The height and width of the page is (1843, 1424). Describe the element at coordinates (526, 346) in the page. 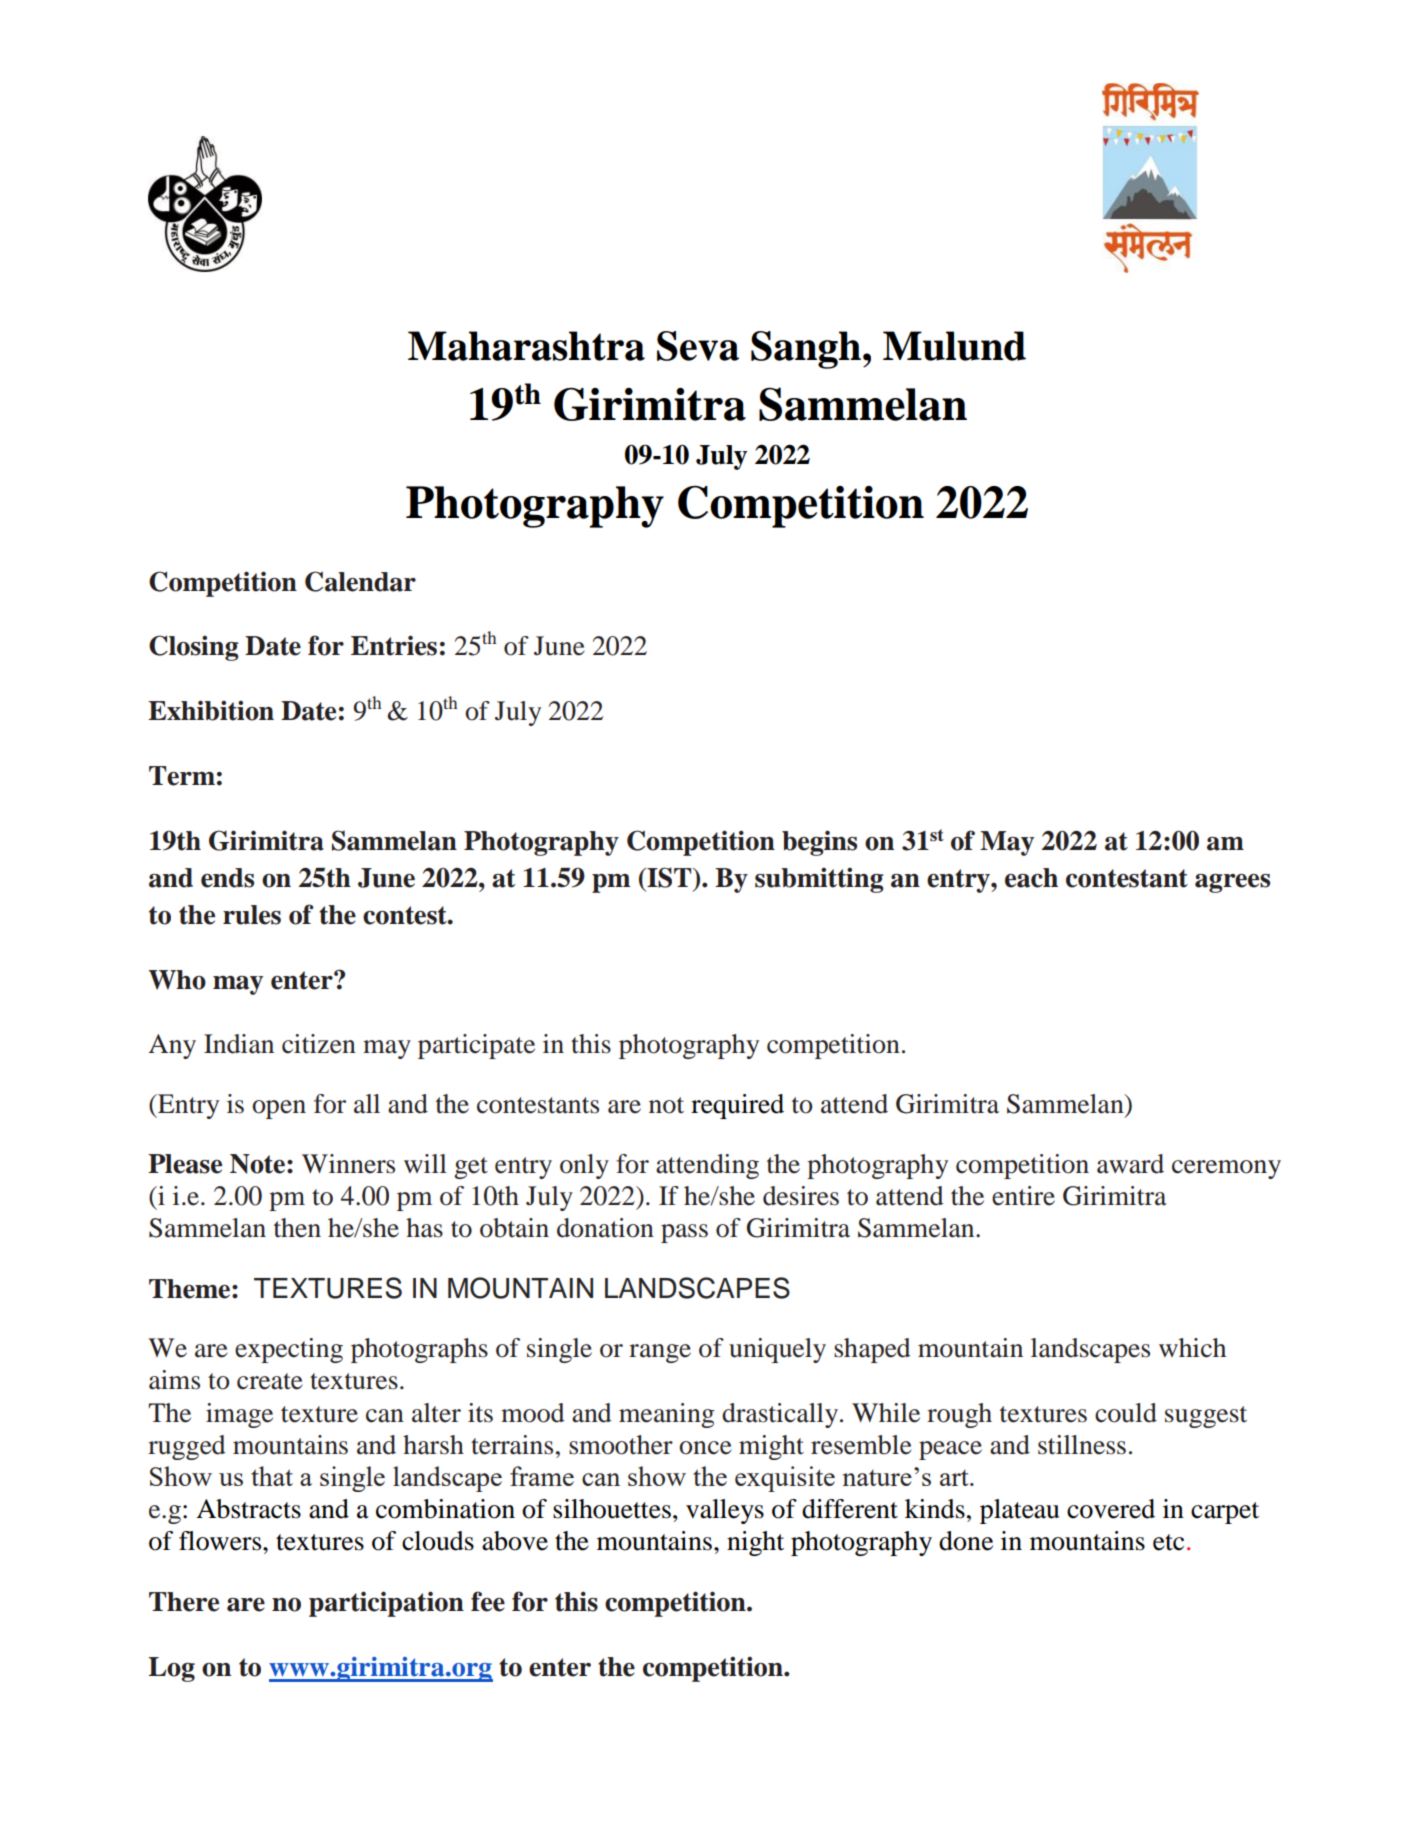

I see `Maharashtra` at that location.
